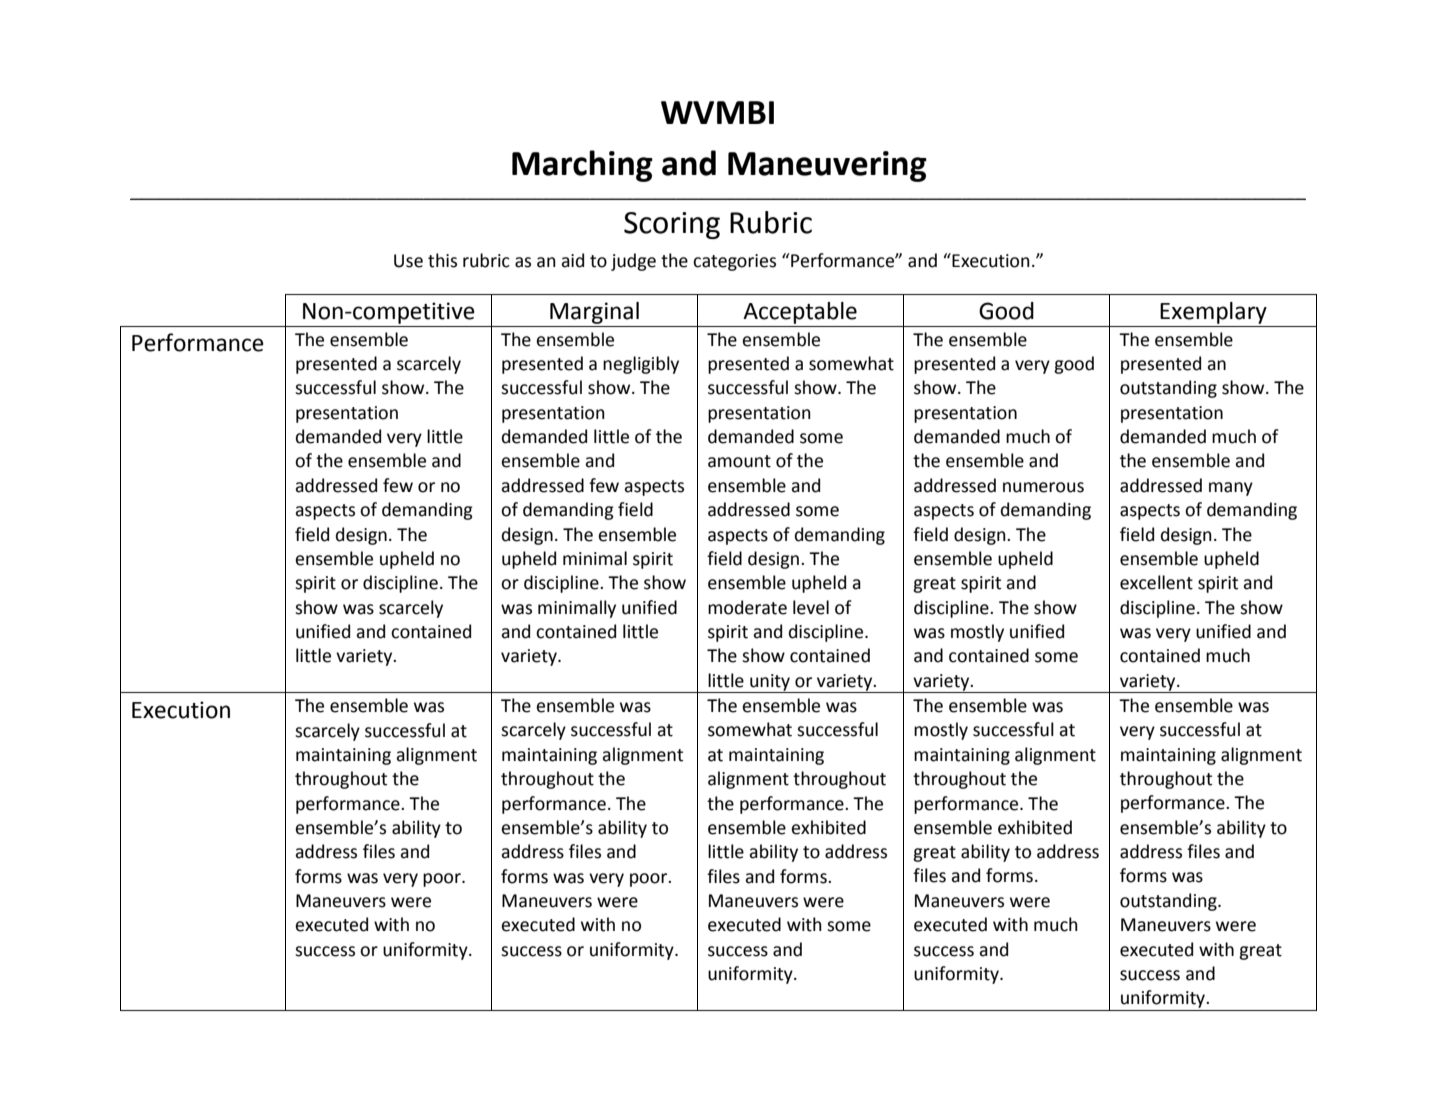 The height and width of the document is (1111, 1437). Describe the element at coordinates (1043, 487) in the document. I see `numerous` at that location.
